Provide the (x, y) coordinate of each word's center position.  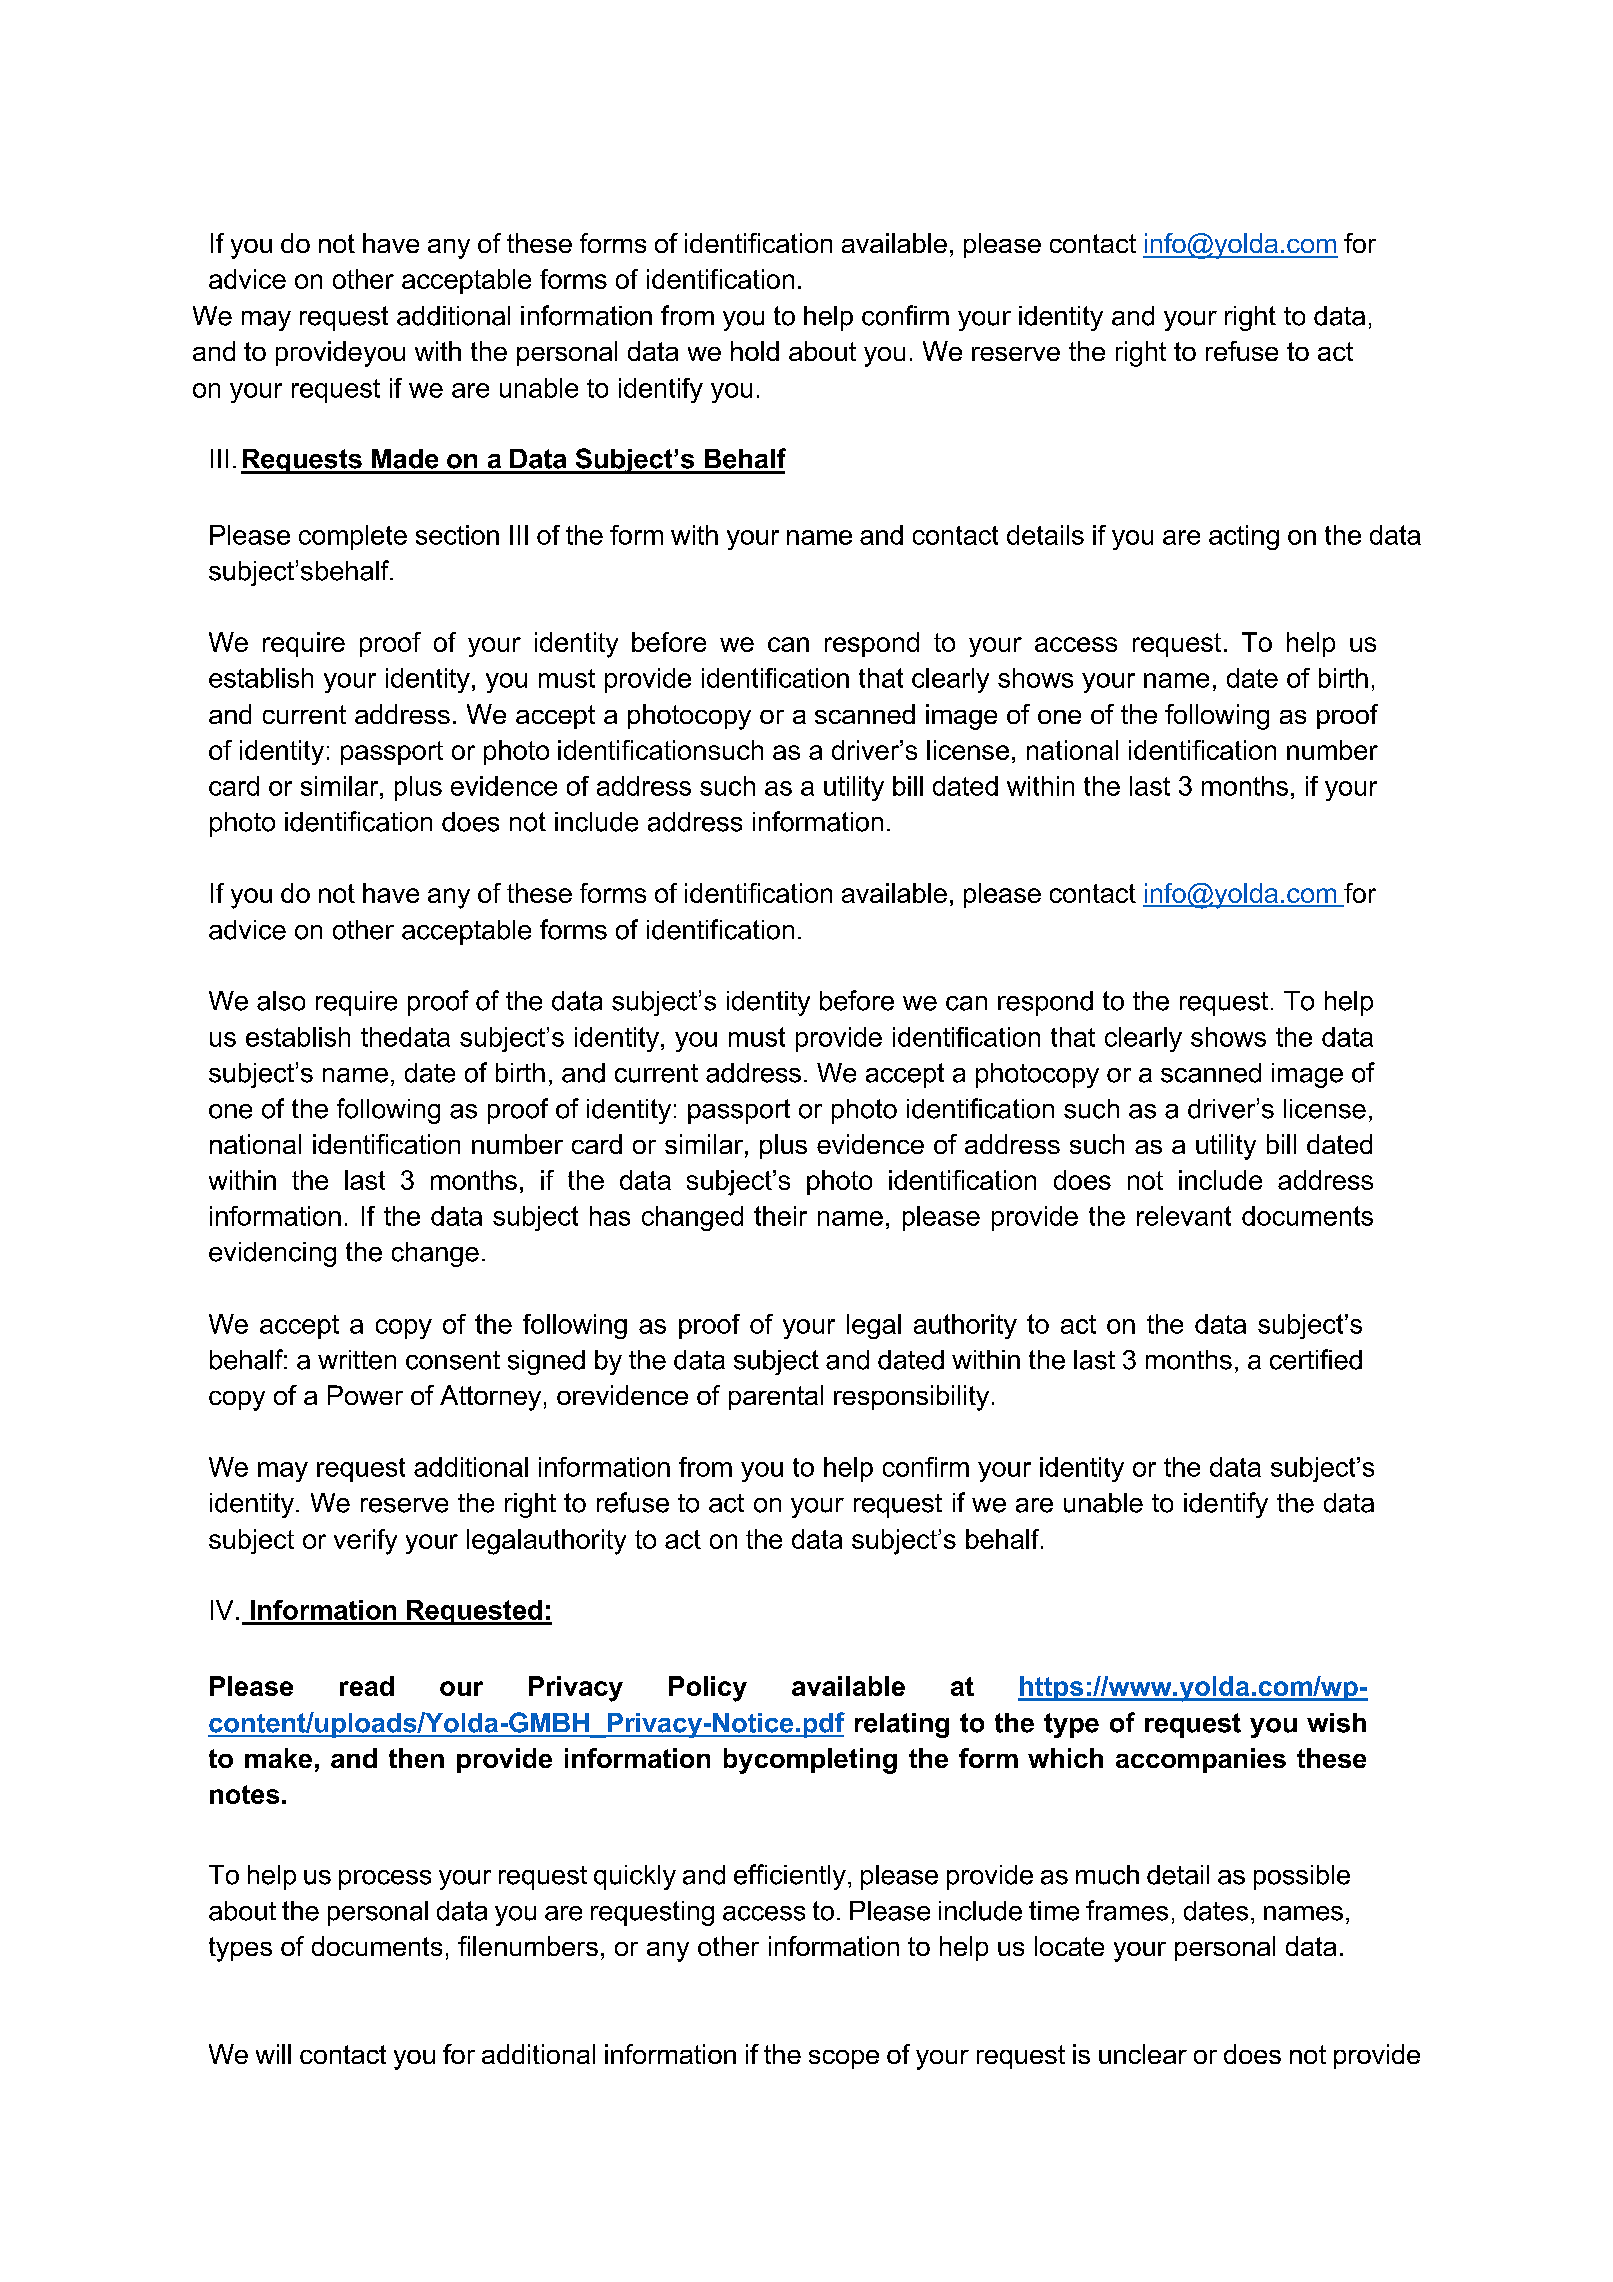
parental (776, 1397)
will (273, 2054)
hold (755, 351)
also (281, 1001)
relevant (1184, 1216)
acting (1244, 537)
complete (353, 537)
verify (365, 1542)
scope (844, 2059)
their (780, 1216)
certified (1316, 1359)
